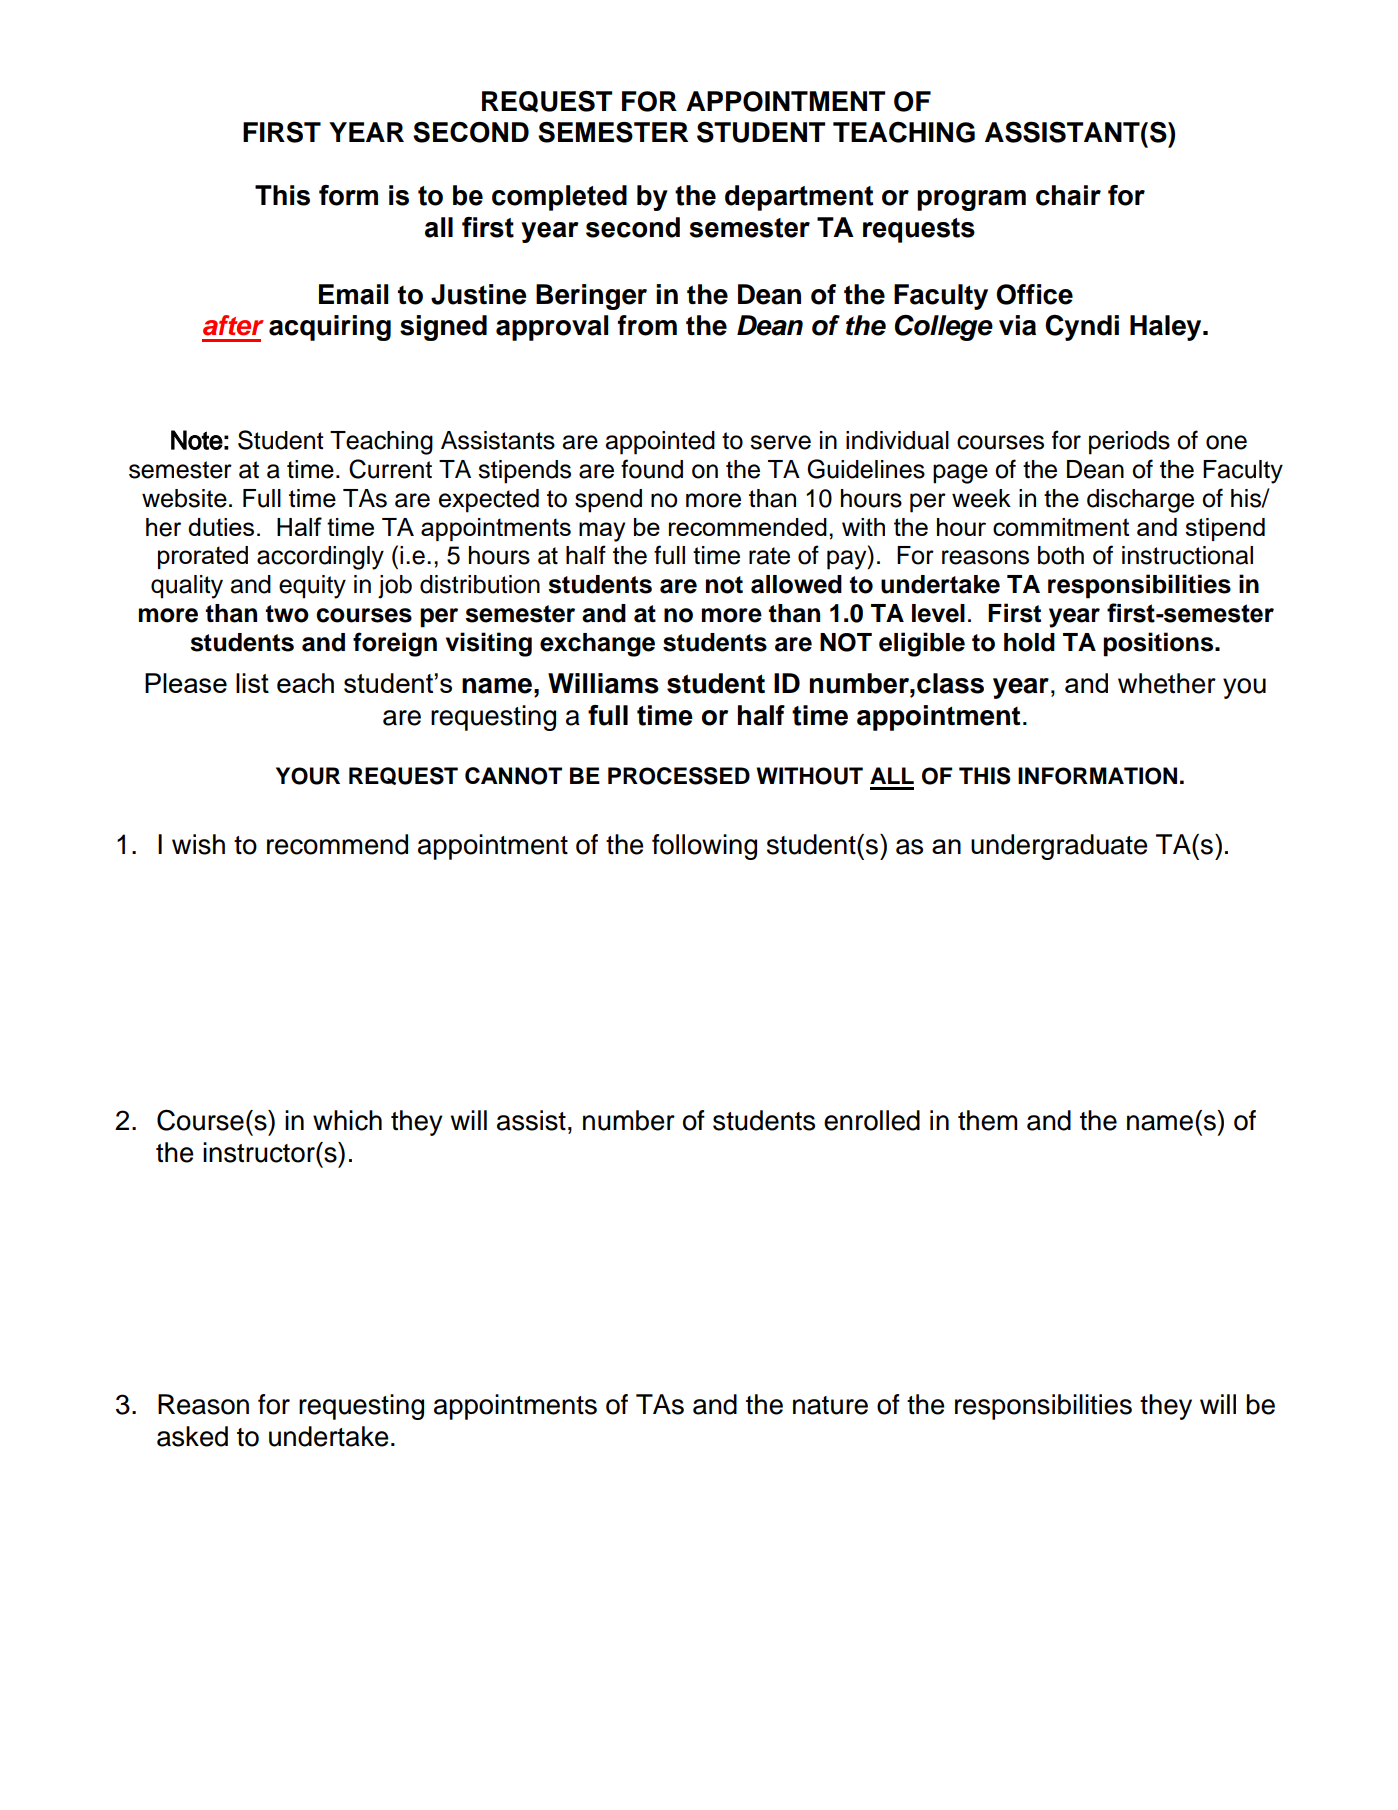 Image resolution: width=1398 pixels, height=1810 pixels. I want to click on which, so click(347, 1120).
